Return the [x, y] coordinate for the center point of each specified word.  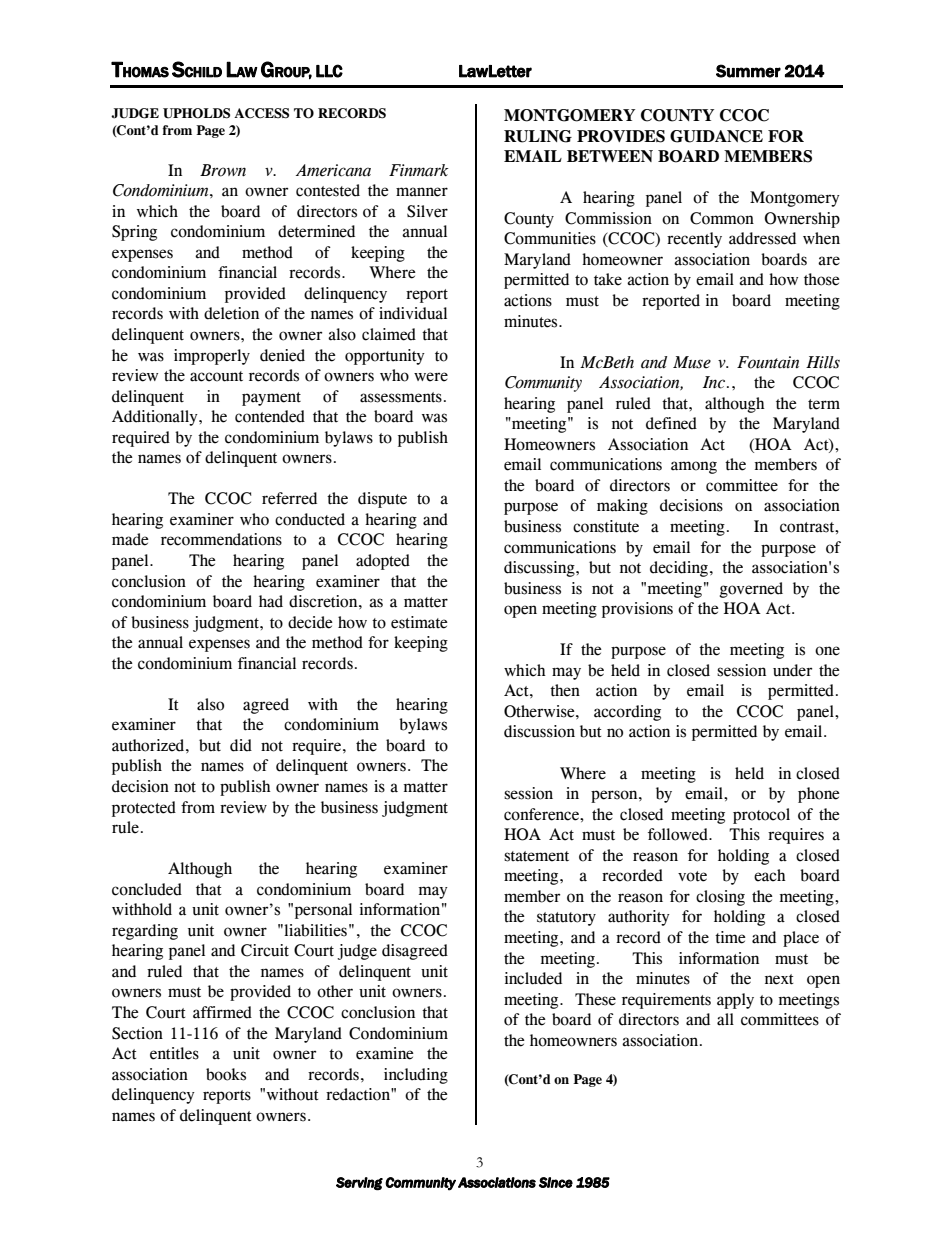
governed [751, 590]
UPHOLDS [196, 113]
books [226, 1074]
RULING [538, 136]
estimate [419, 622]
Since [556, 1182]
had [271, 601]
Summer [748, 71]
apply [735, 1001]
